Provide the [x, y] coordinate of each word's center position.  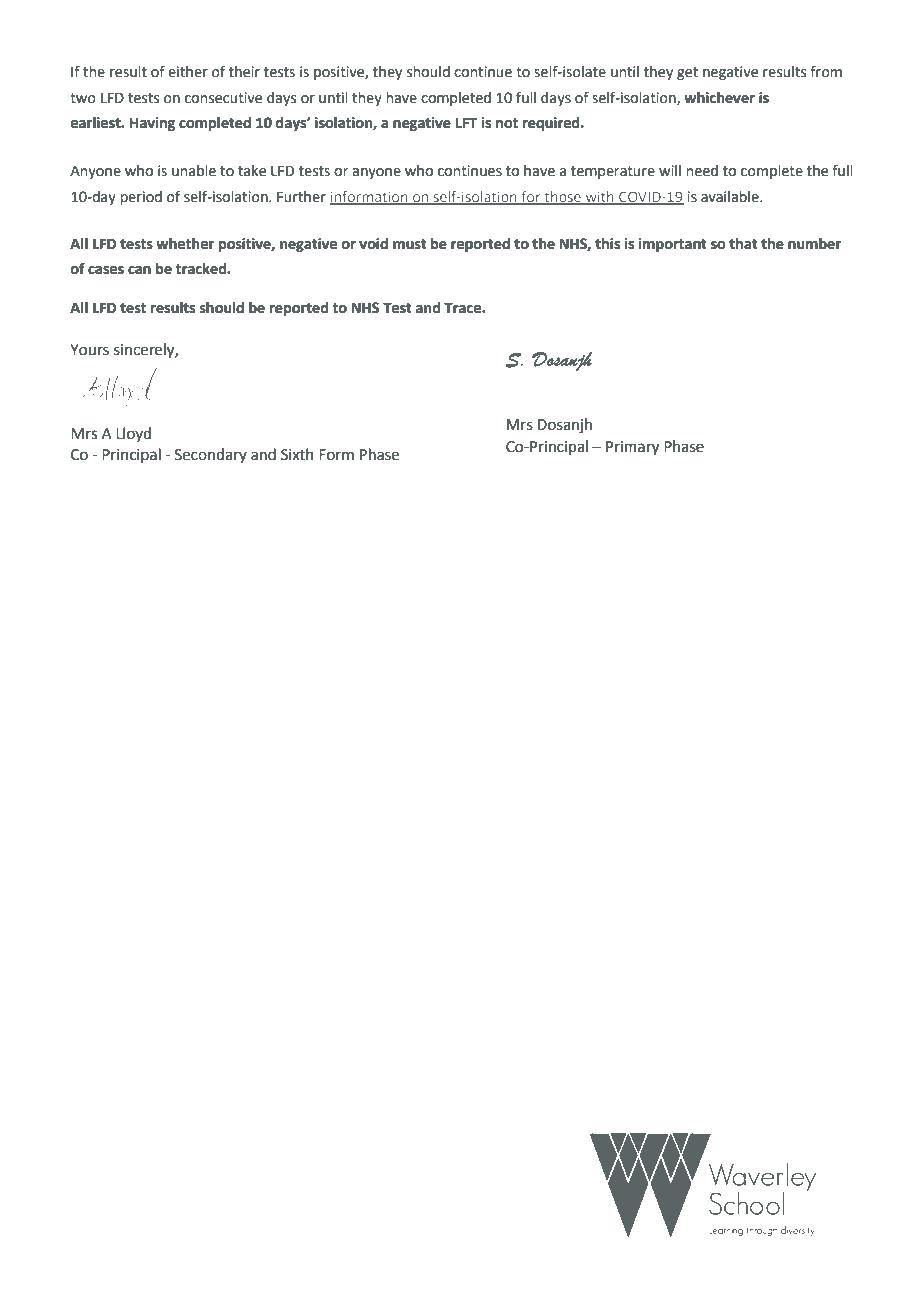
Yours [89, 350]
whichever [719, 98]
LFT [466, 122]
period [141, 198]
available [731, 197]
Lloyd [133, 434]
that [743, 244]
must [410, 244]
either [188, 72]
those [562, 197]
